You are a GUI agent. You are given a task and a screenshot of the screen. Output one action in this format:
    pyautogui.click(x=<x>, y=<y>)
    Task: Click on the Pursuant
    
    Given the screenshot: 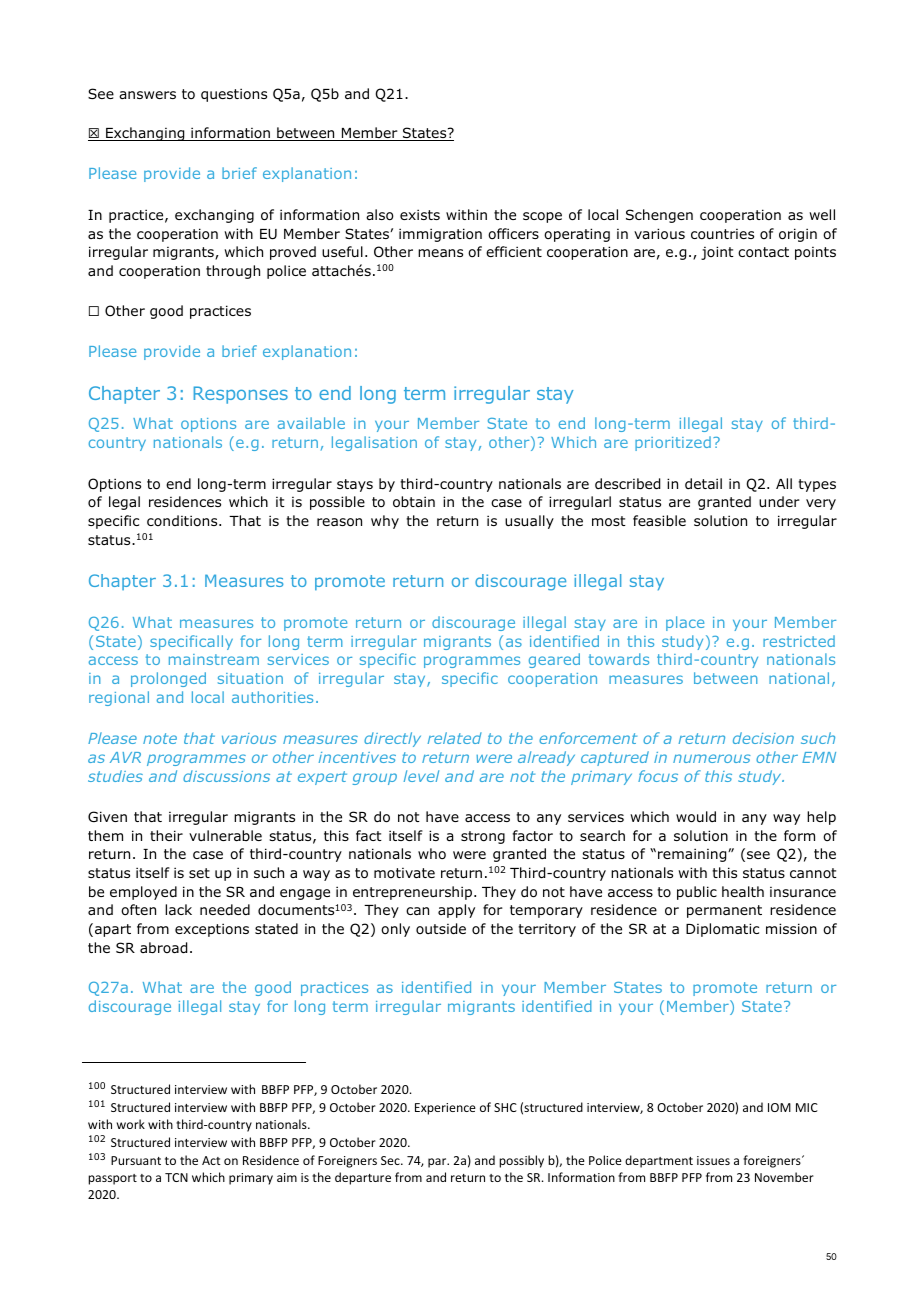 What is the action you would take?
    pyautogui.click(x=136, y=1160)
